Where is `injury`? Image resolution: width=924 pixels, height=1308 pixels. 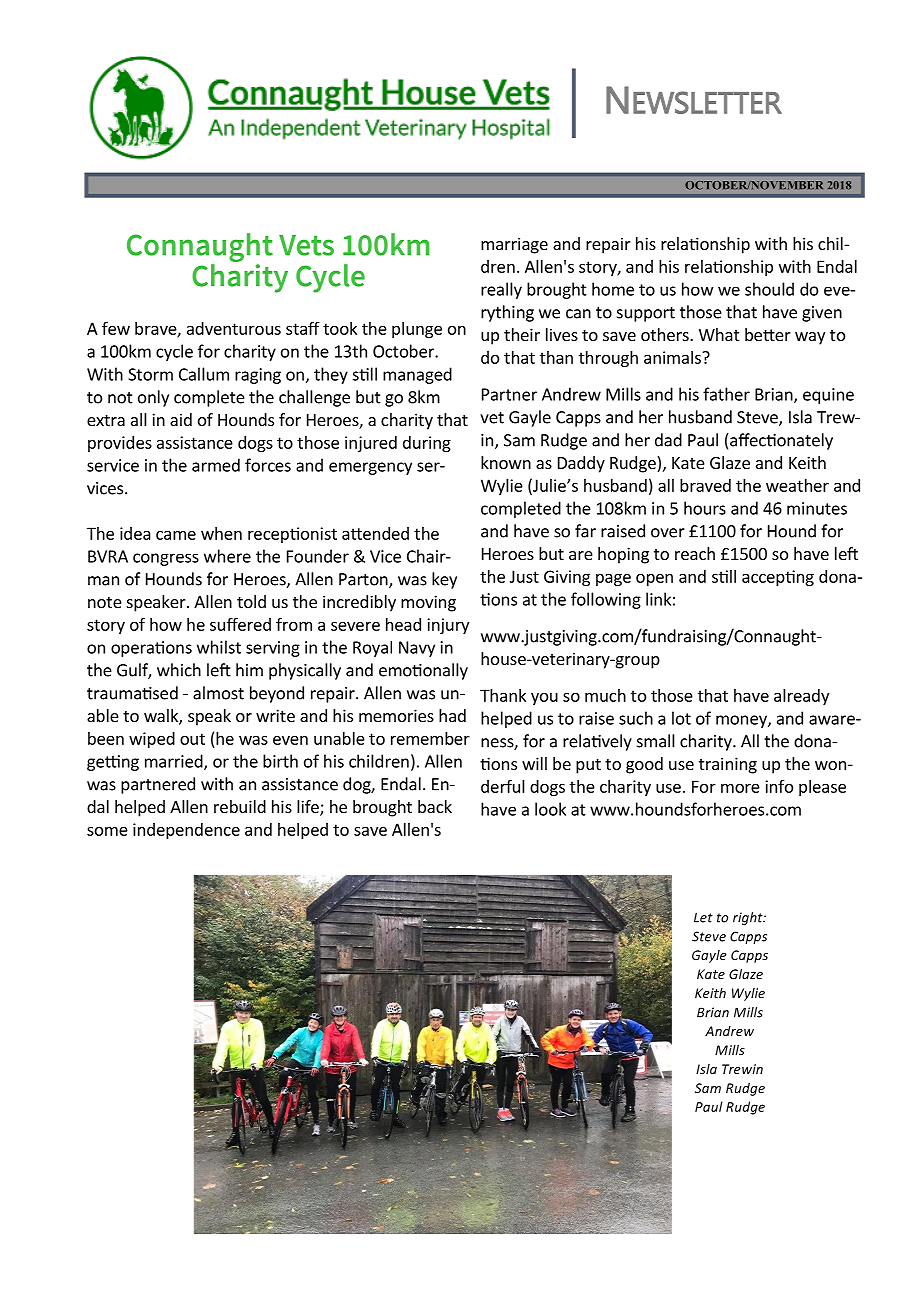 injury is located at coordinates (448, 626).
